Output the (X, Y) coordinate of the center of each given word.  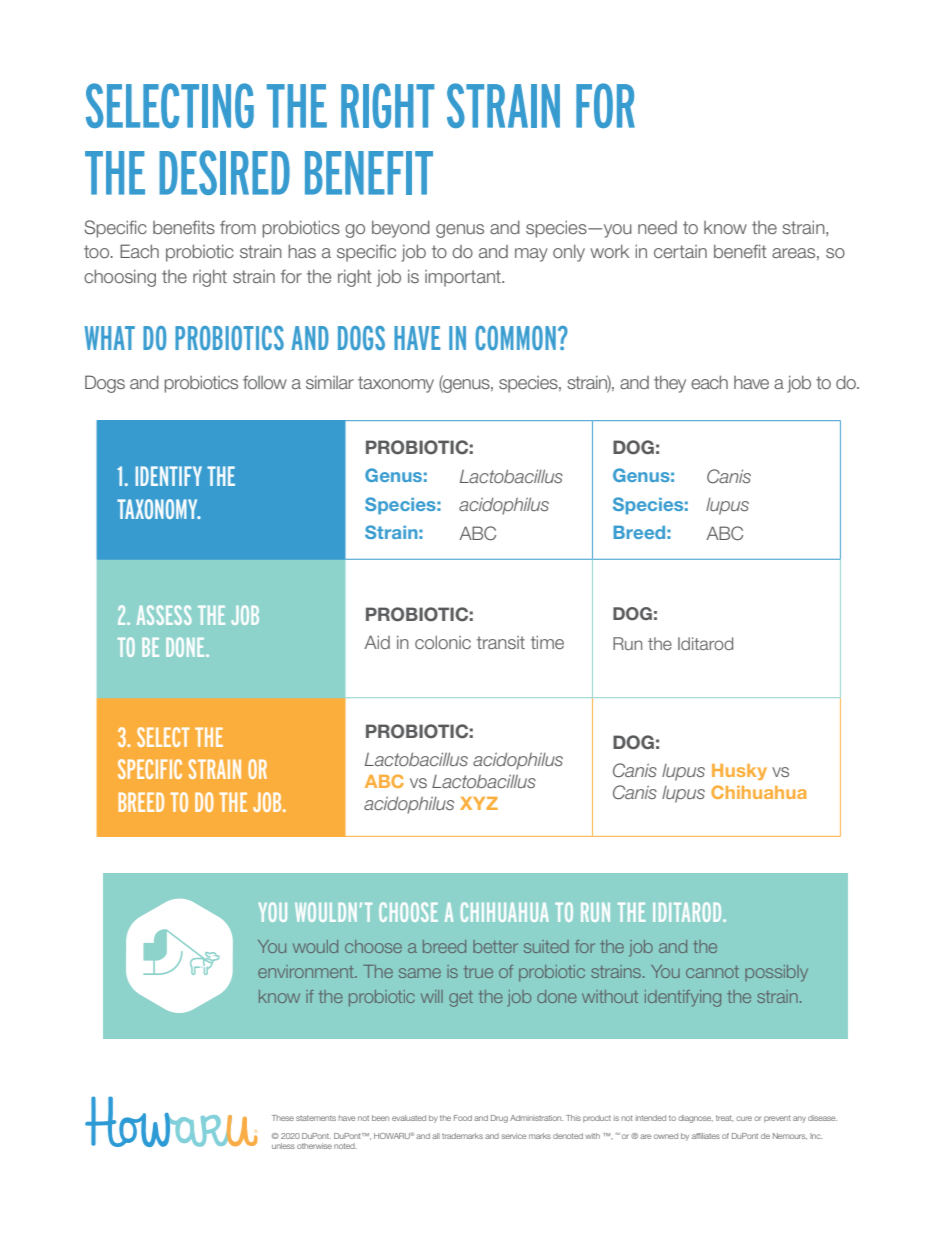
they (670, 384)
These (283, 1118)
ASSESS (164, 615)
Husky (739, 772)
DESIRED (224, 172)
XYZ (479, 803)
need (657, 227)
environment (307, 971)
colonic (443, 642)
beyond (401, 229)
